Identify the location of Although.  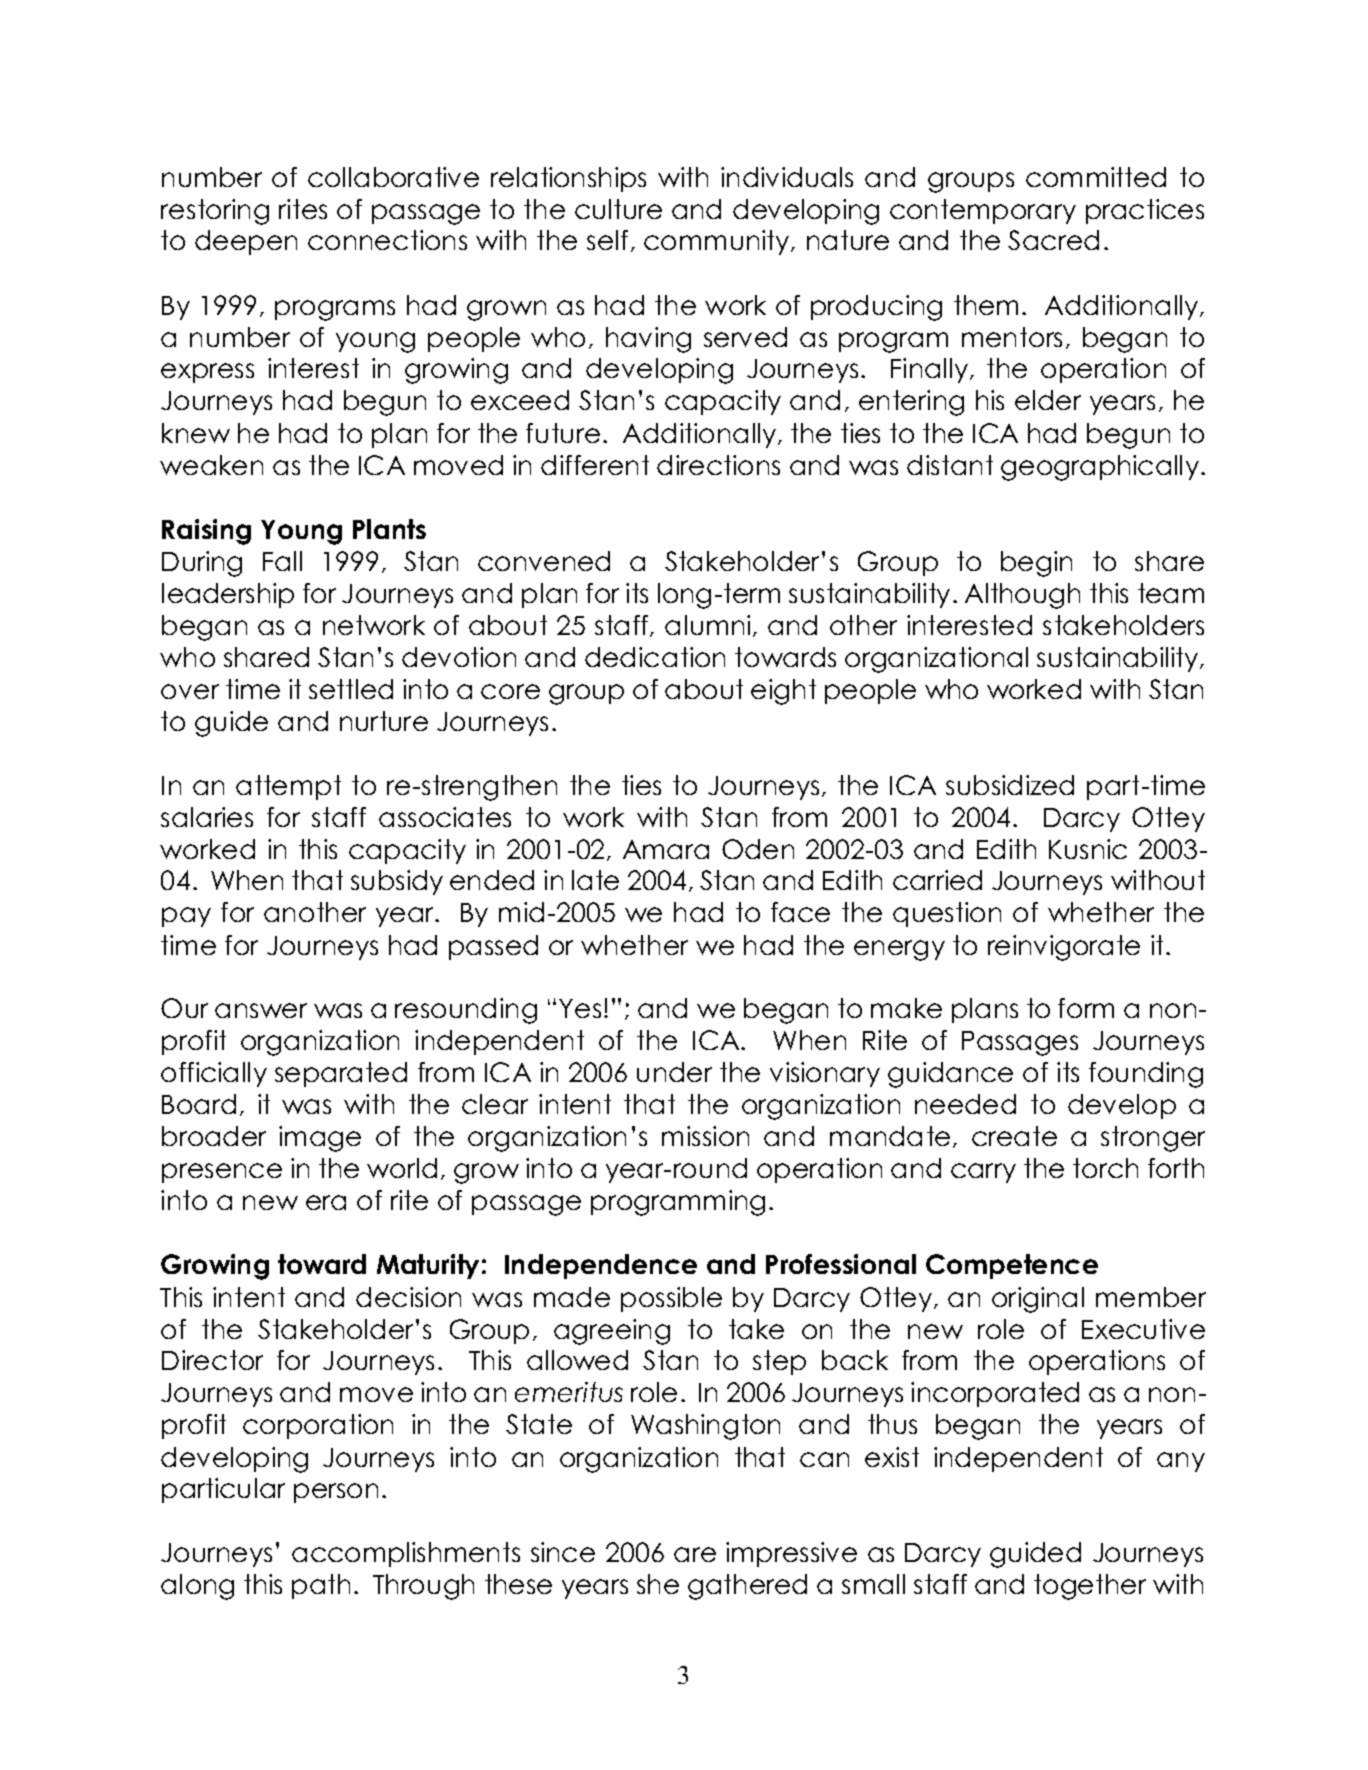
(1022, 596).
